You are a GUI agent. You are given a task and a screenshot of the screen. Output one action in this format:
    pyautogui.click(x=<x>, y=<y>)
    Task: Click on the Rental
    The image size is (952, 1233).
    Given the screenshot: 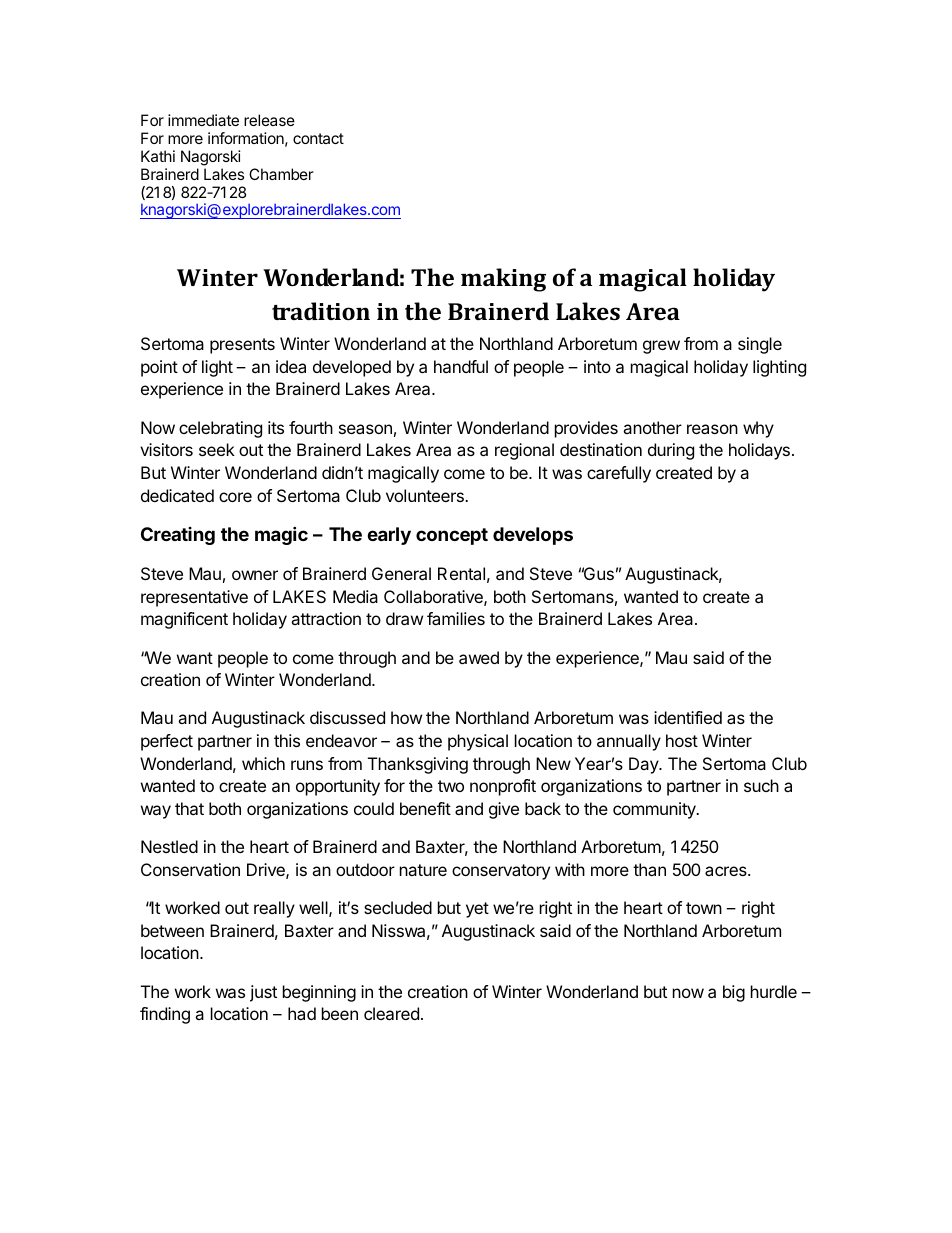 What is the action you would take?
    pyautogui.click(x=461, y=573)
